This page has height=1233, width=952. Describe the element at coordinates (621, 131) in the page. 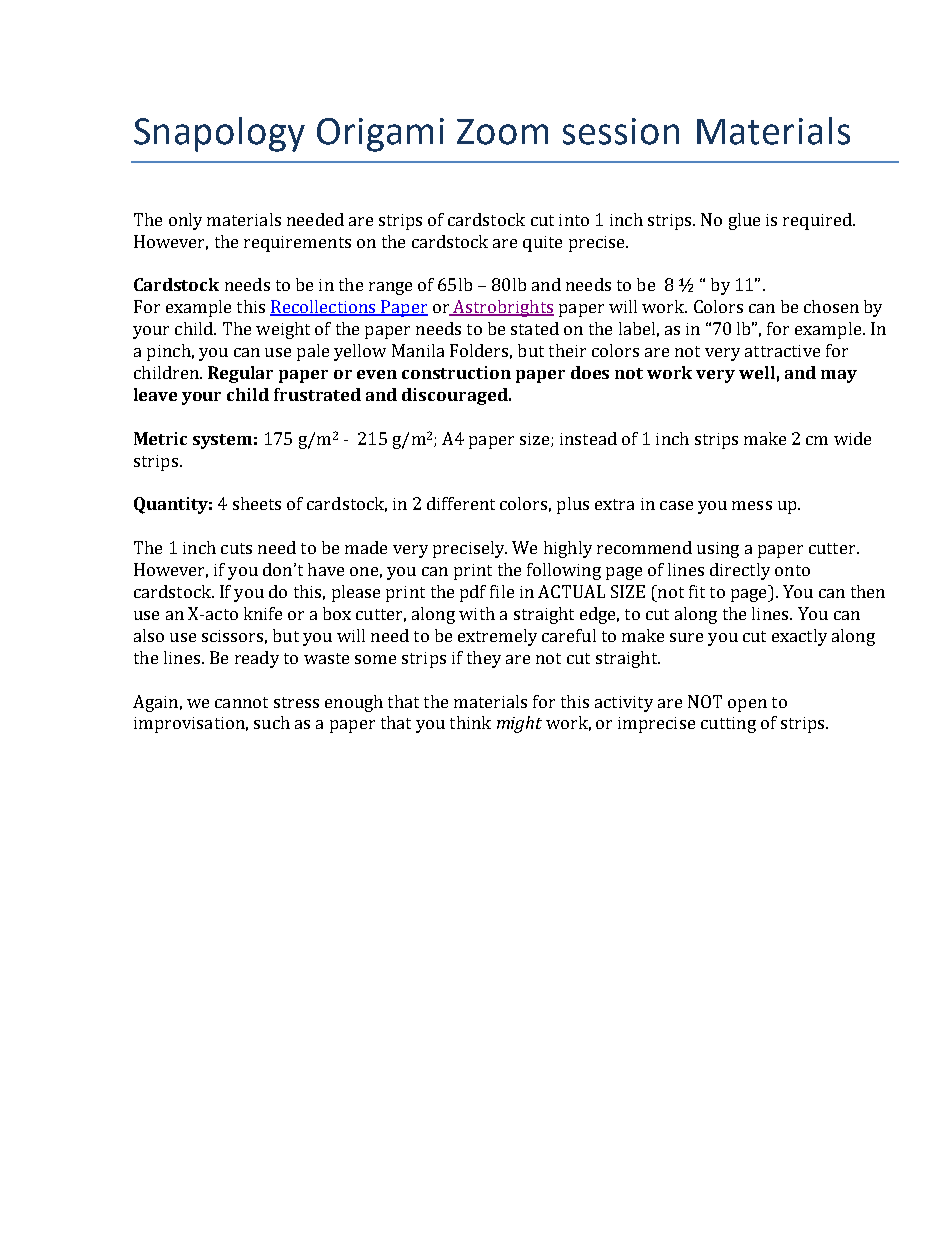

I see `session` at that location.
